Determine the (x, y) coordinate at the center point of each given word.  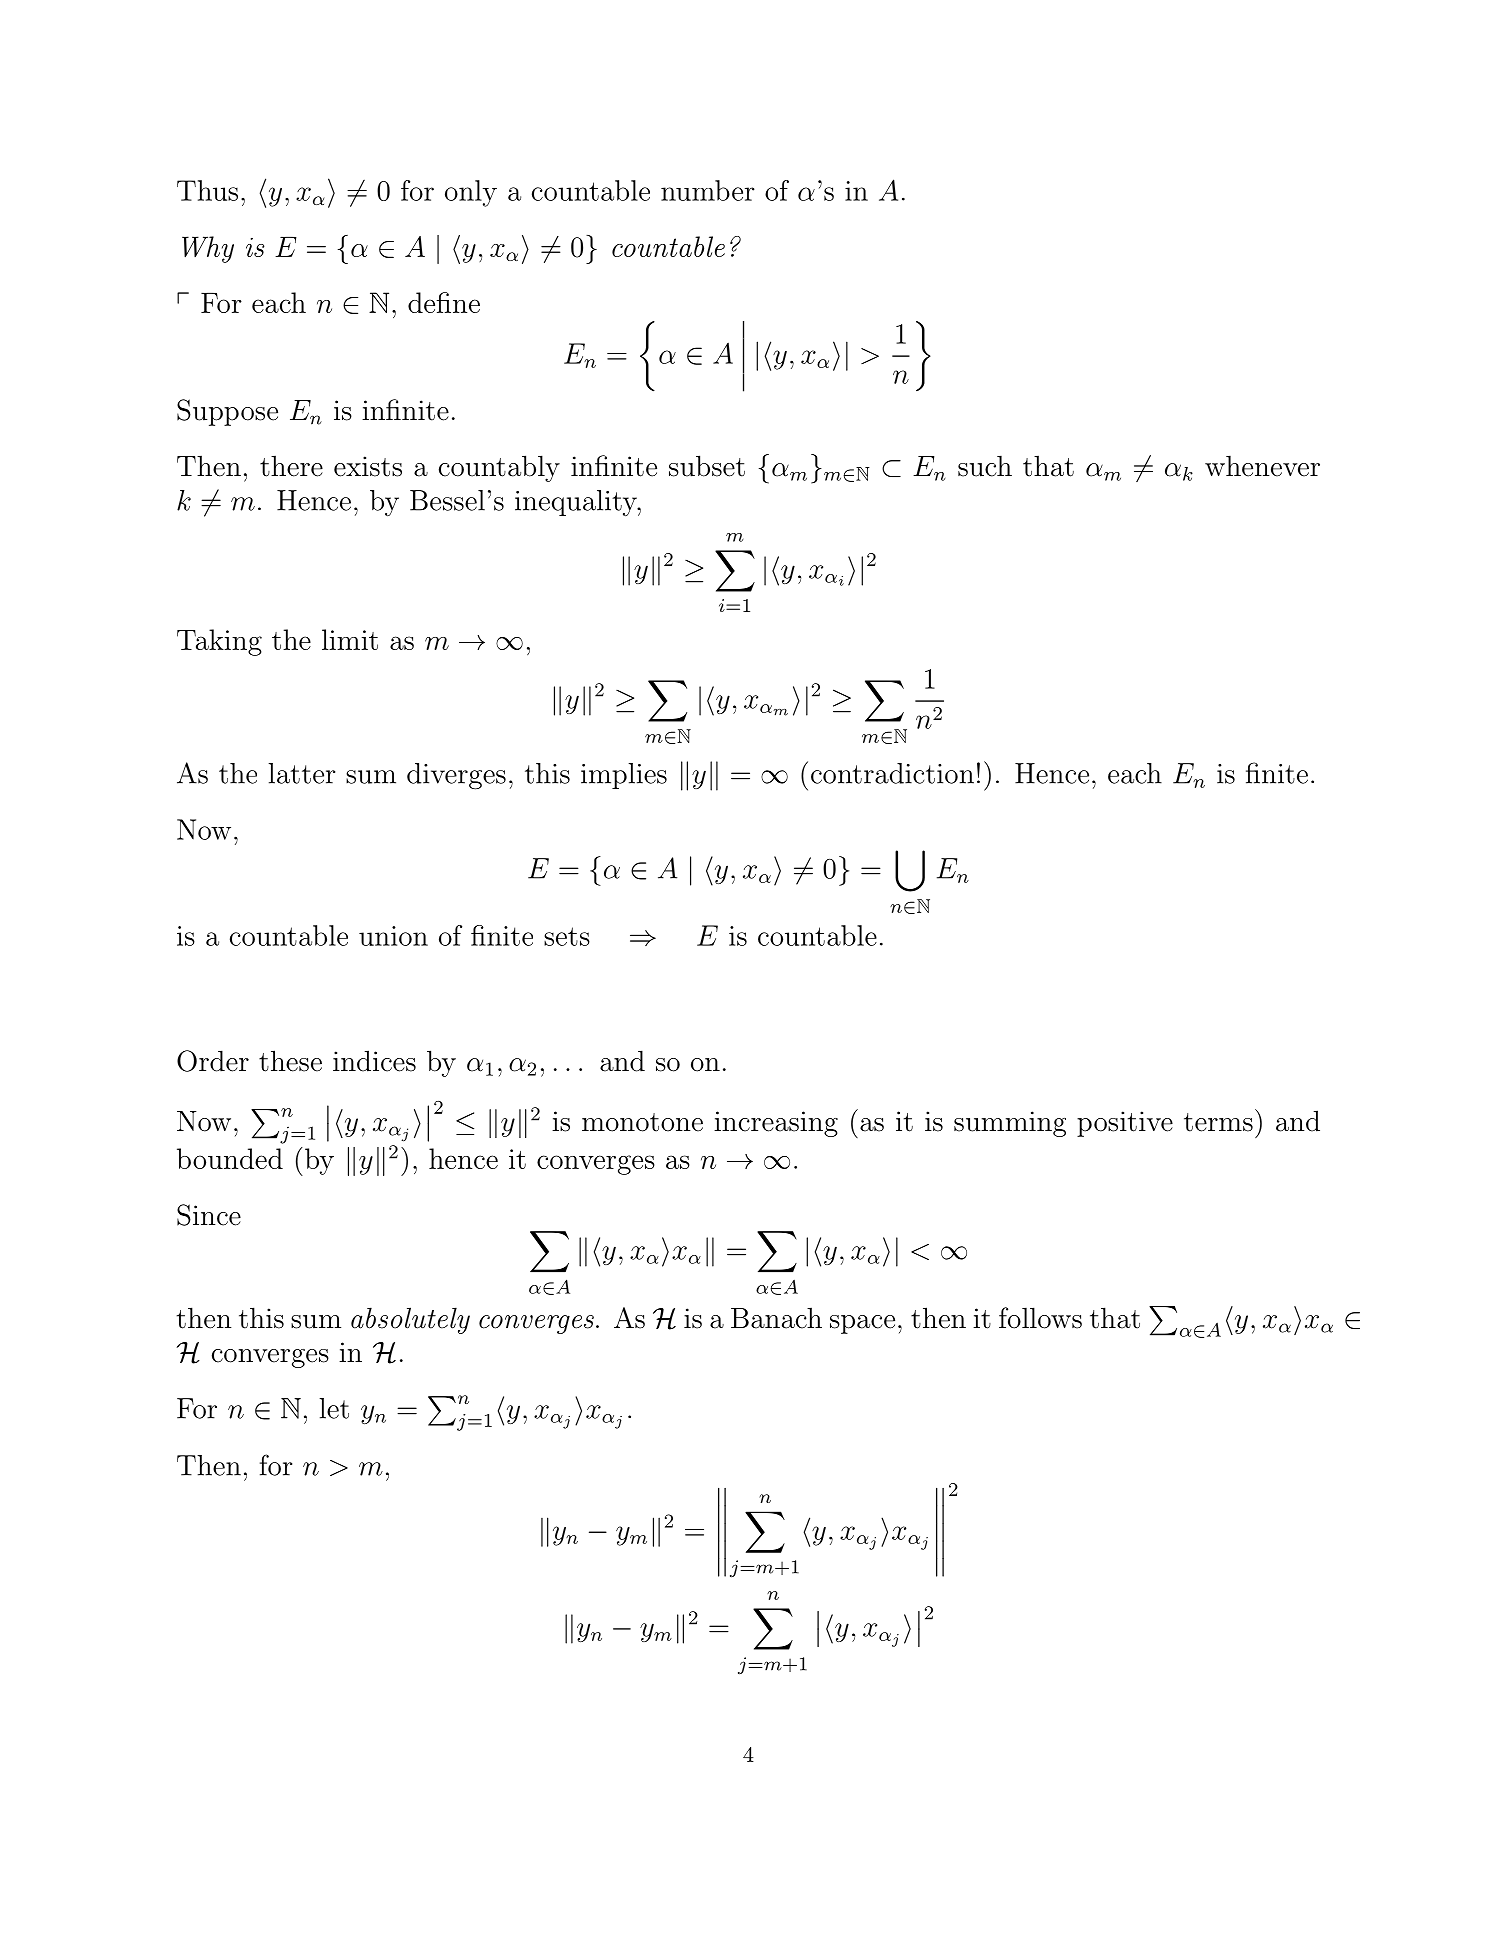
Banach (776, 1318)
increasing (776, 1124)
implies (624, 776)
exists (368, 466)
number (708, 190)
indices (374, 1061)
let (334, 1408)
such (985, 466)
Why (208, 249)
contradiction (892, 773)
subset (707, 466)
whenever (1262, 466)
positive (1125, 1124)
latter (301, 773)
